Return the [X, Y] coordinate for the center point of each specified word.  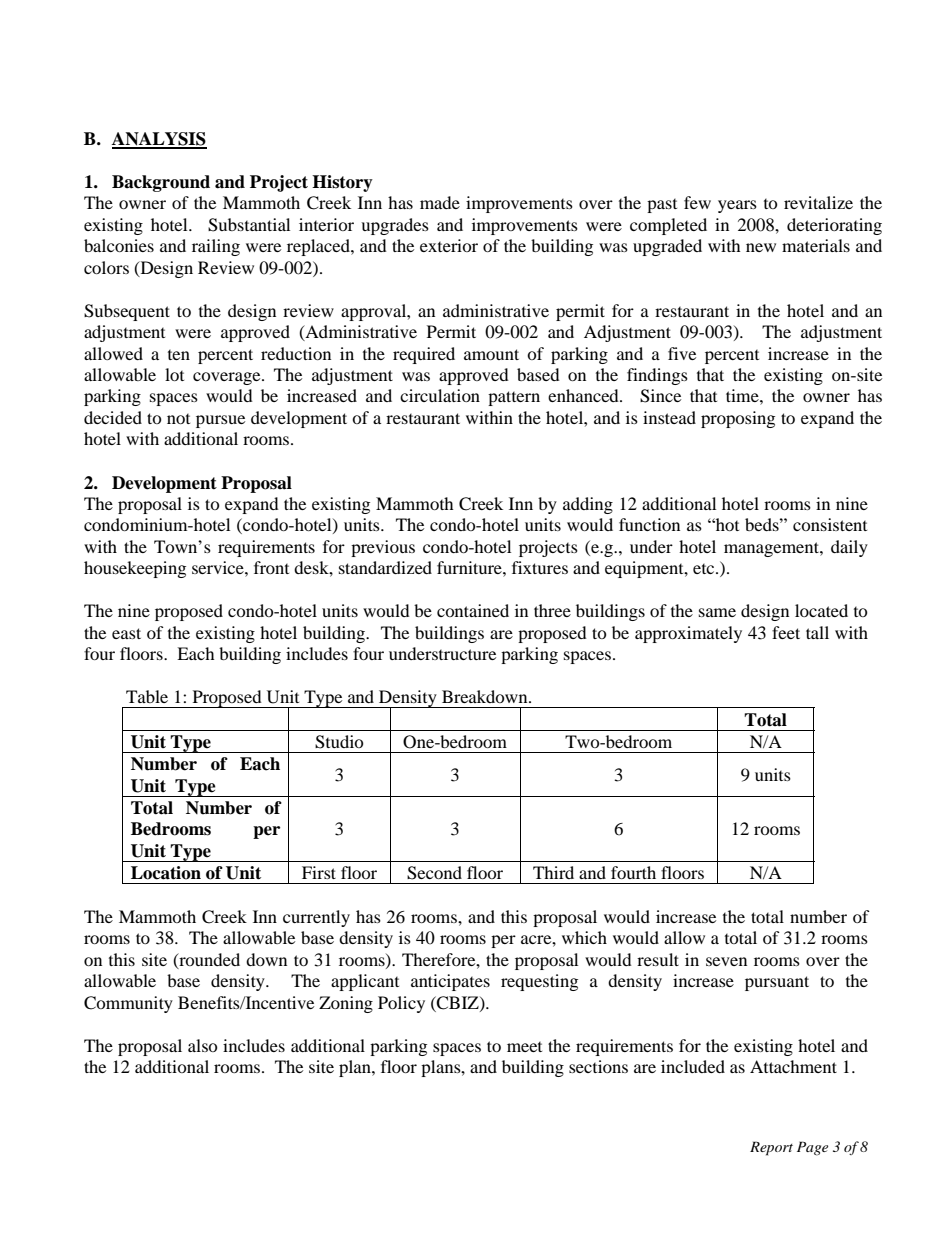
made [440, 202]
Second [434, 873]
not [178, 419]
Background [161, 183]
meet [524, 1047]
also [203, 1045]
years [737, 206]
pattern [514, 398]
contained [473, 610]
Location [166, 873]
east [126, 633]
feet [786, 632]
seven [726, 961]
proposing [738, 419]
